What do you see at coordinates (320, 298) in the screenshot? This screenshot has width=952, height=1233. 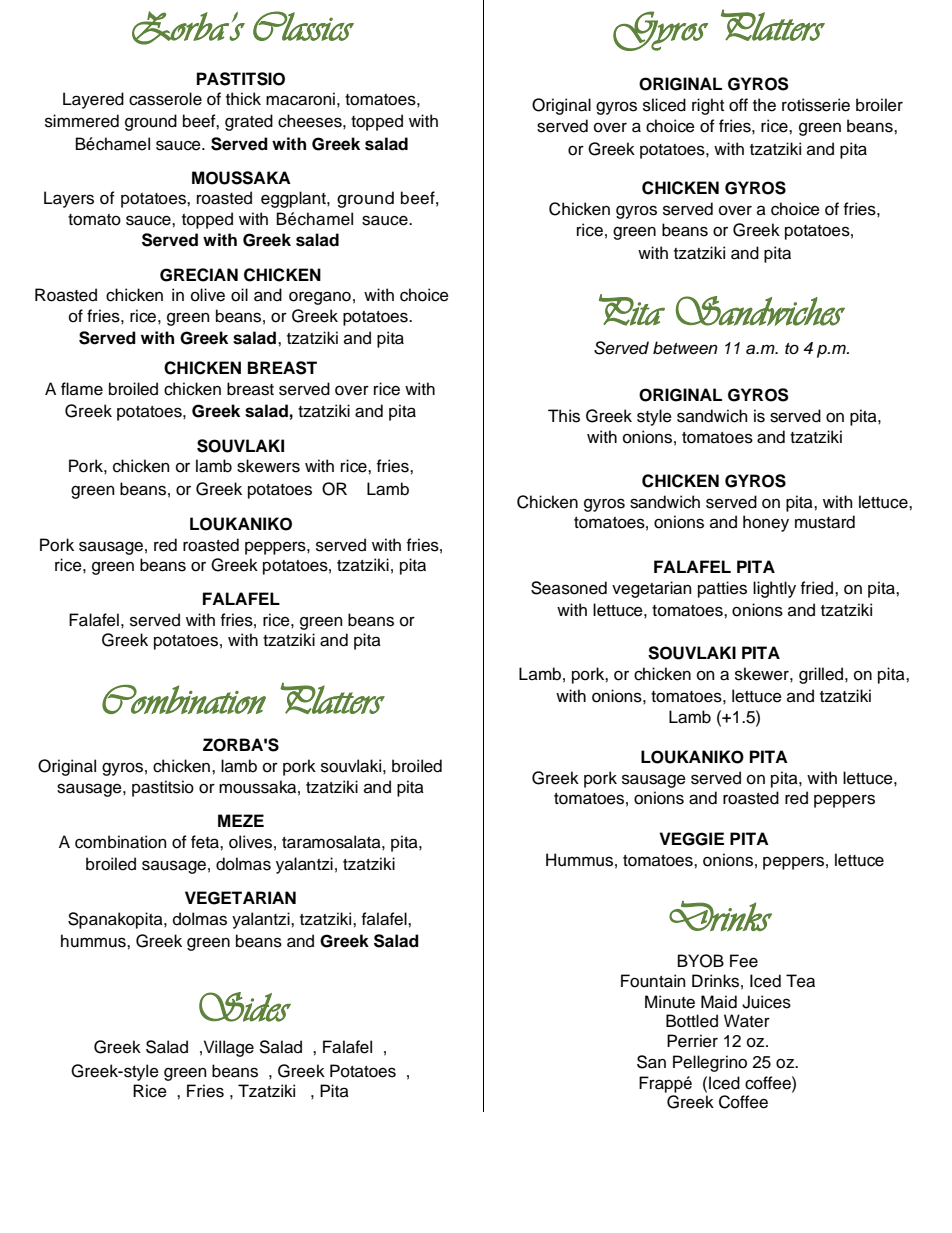 I see `oregano` at bounding box center [320, 298].
